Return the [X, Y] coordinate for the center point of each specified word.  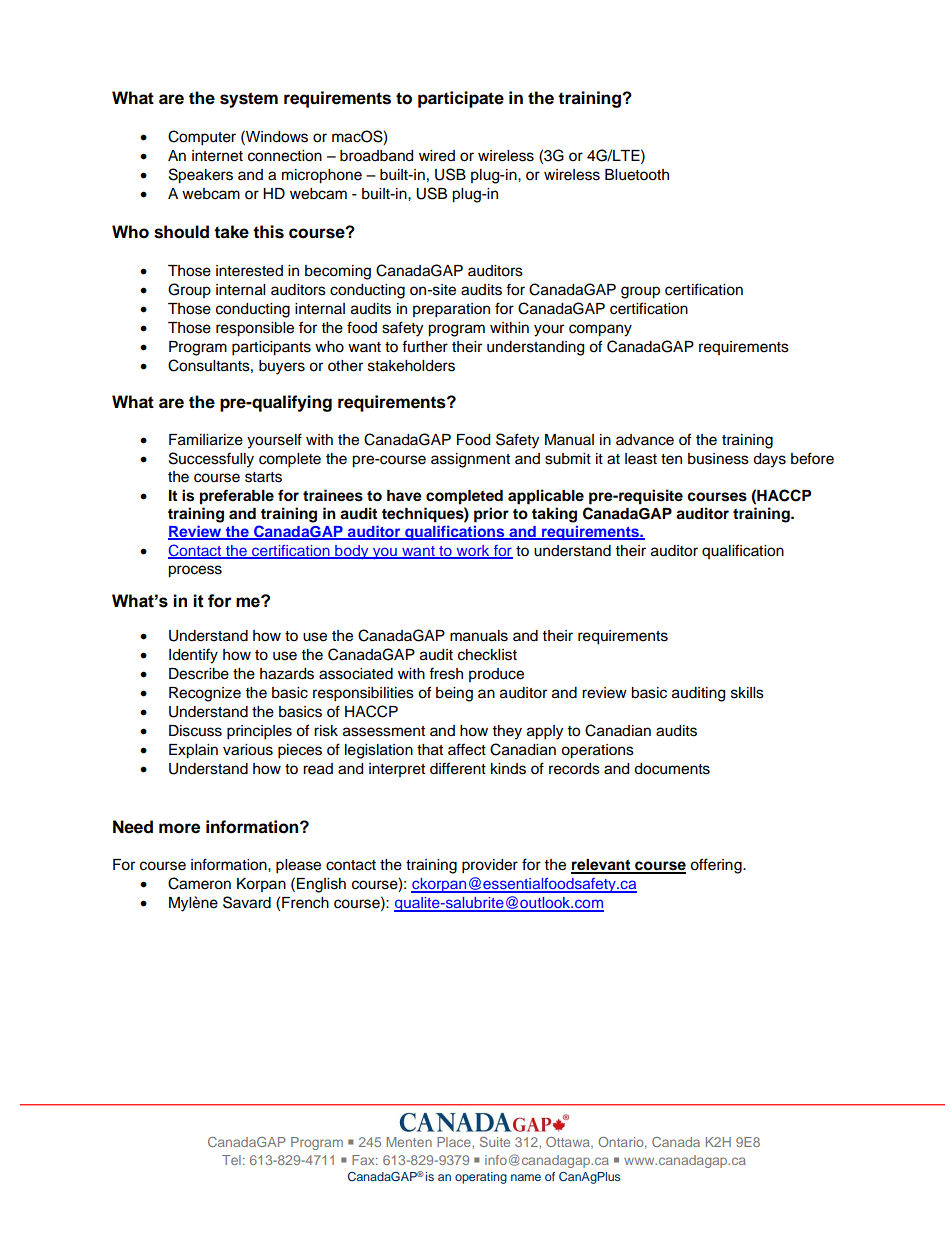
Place [455, 1142]
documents [672, 769]
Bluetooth [637, 175]
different [458, 768]
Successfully [211, 460]
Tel [231, 1160]
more [179, 828]
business [718, 459]
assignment [470, 460]
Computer [202, 138]
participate [461, 99]
